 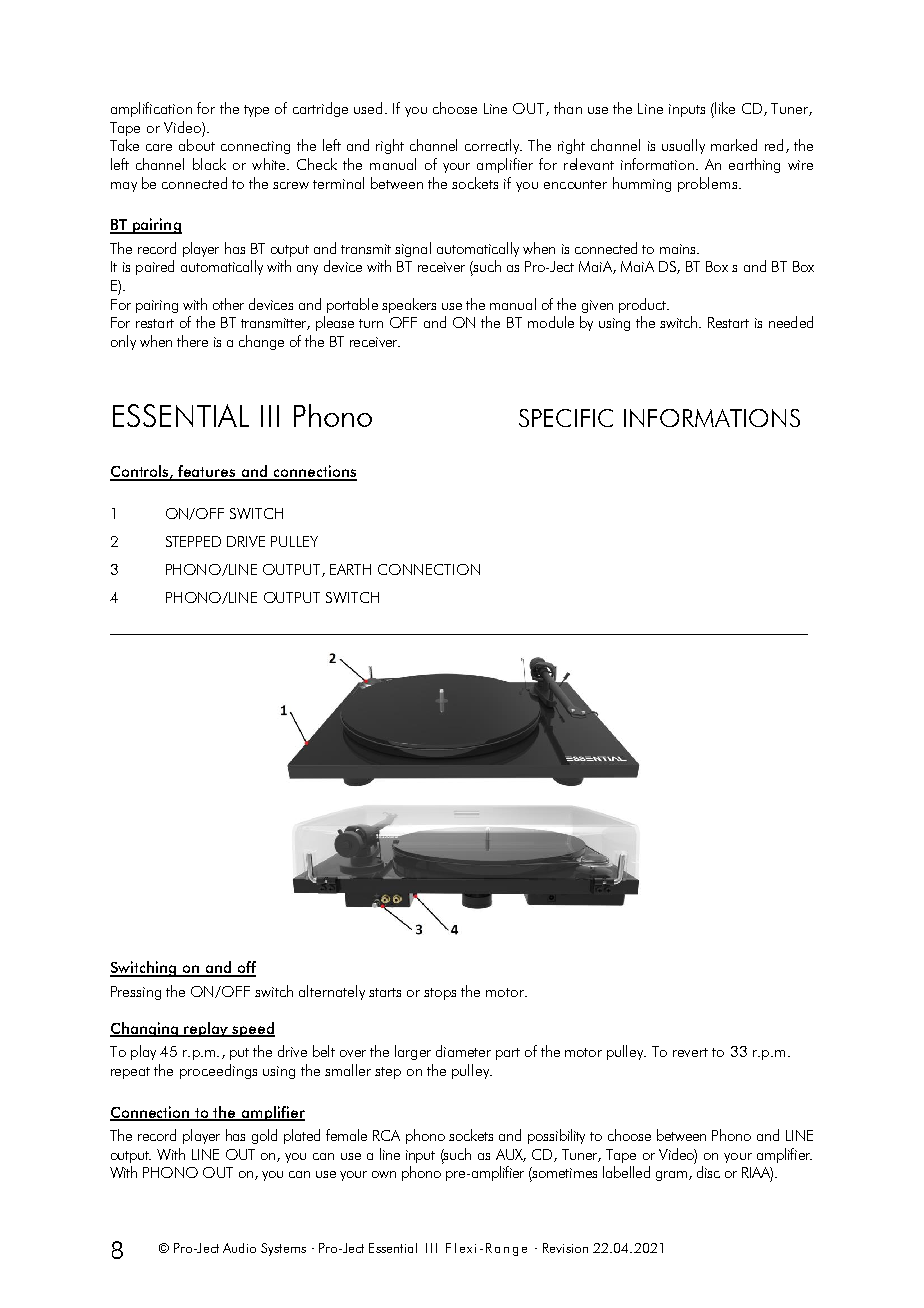 I want to click on features, so click(x=207, y=472).
